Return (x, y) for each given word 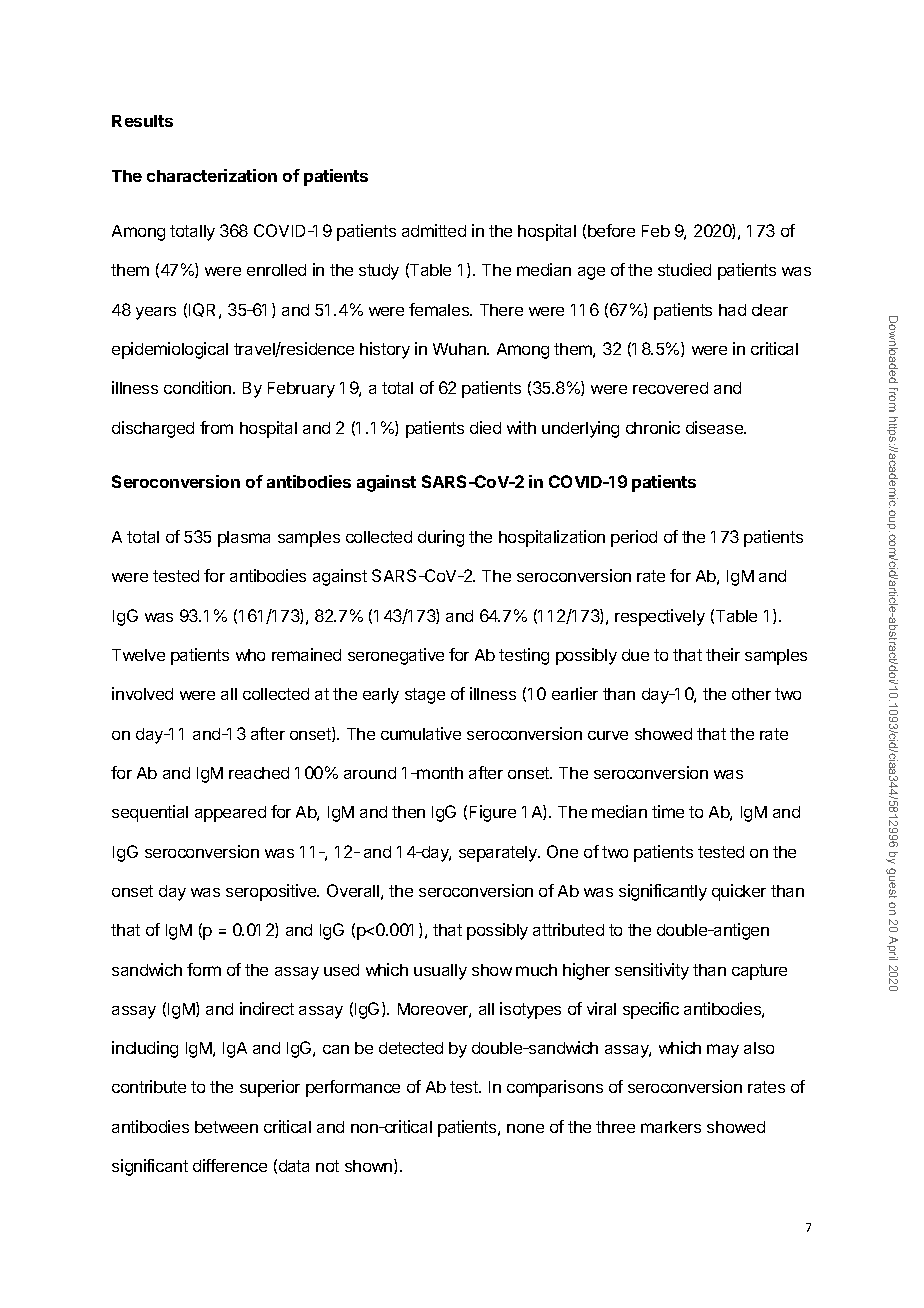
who (250, 655)
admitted (434, 230)
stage (425, 696)
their (723, 654)
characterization (212, 175)
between (226, 1127)
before (611, 230)
